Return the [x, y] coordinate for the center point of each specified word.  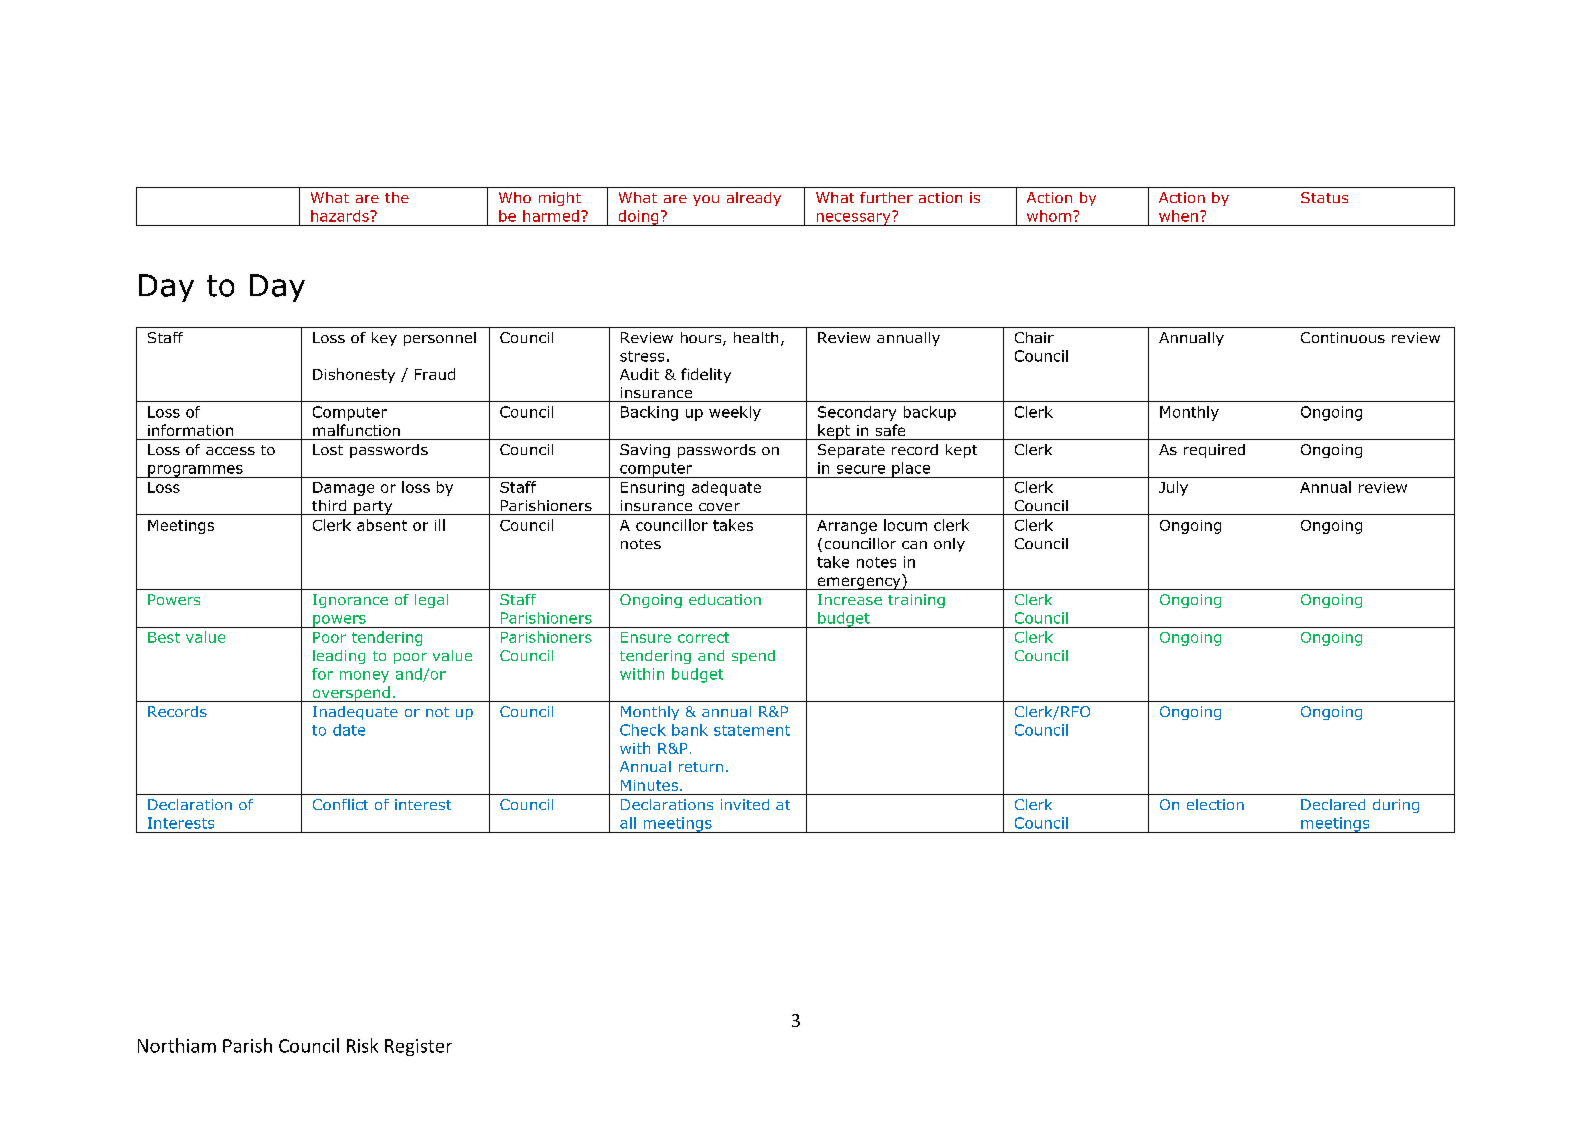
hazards [341, 216]
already [754, 199]
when [1178, 216]
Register [418, 1047]
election [1215, 804]
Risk [362, 1045]
